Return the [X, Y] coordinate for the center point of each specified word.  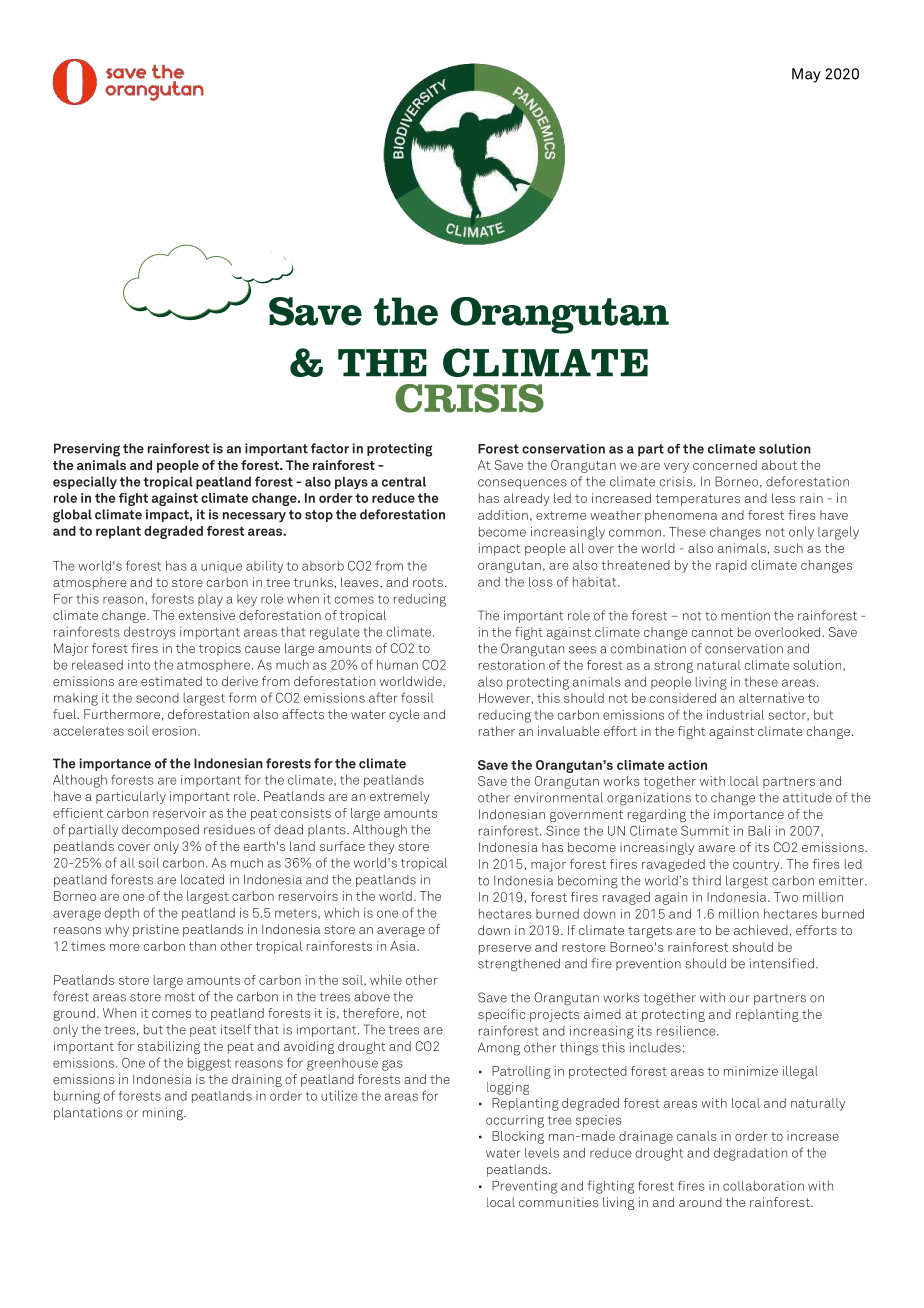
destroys [150, 633]
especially [85, 482]
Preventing [524, 1187]
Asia [404, 946]
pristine [156, 930]
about [779, 465]
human [397, 665]
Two [786, 897]
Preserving [87, 450]
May [806, 75]
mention [745, 616]
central [404, 481]
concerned [725, 465]
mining [164, 1114]
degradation [750, 1154]
